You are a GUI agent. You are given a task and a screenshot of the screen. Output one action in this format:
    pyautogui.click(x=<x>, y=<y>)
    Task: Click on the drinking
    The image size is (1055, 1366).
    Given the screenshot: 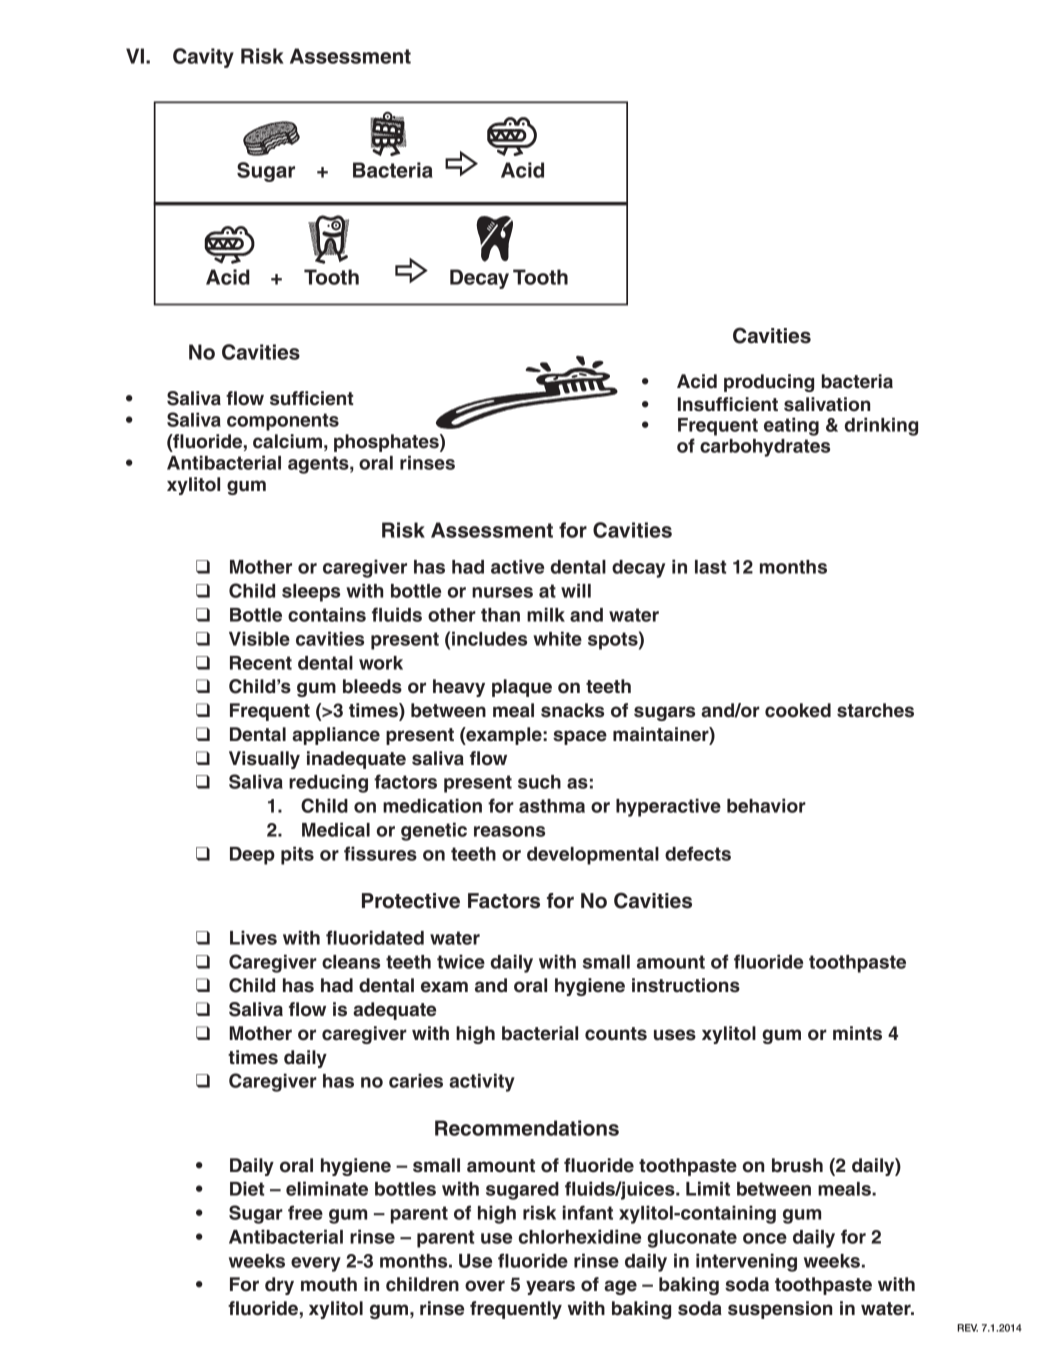 What is the action you would take?
    pyautogui.click(x=881, y=426)
